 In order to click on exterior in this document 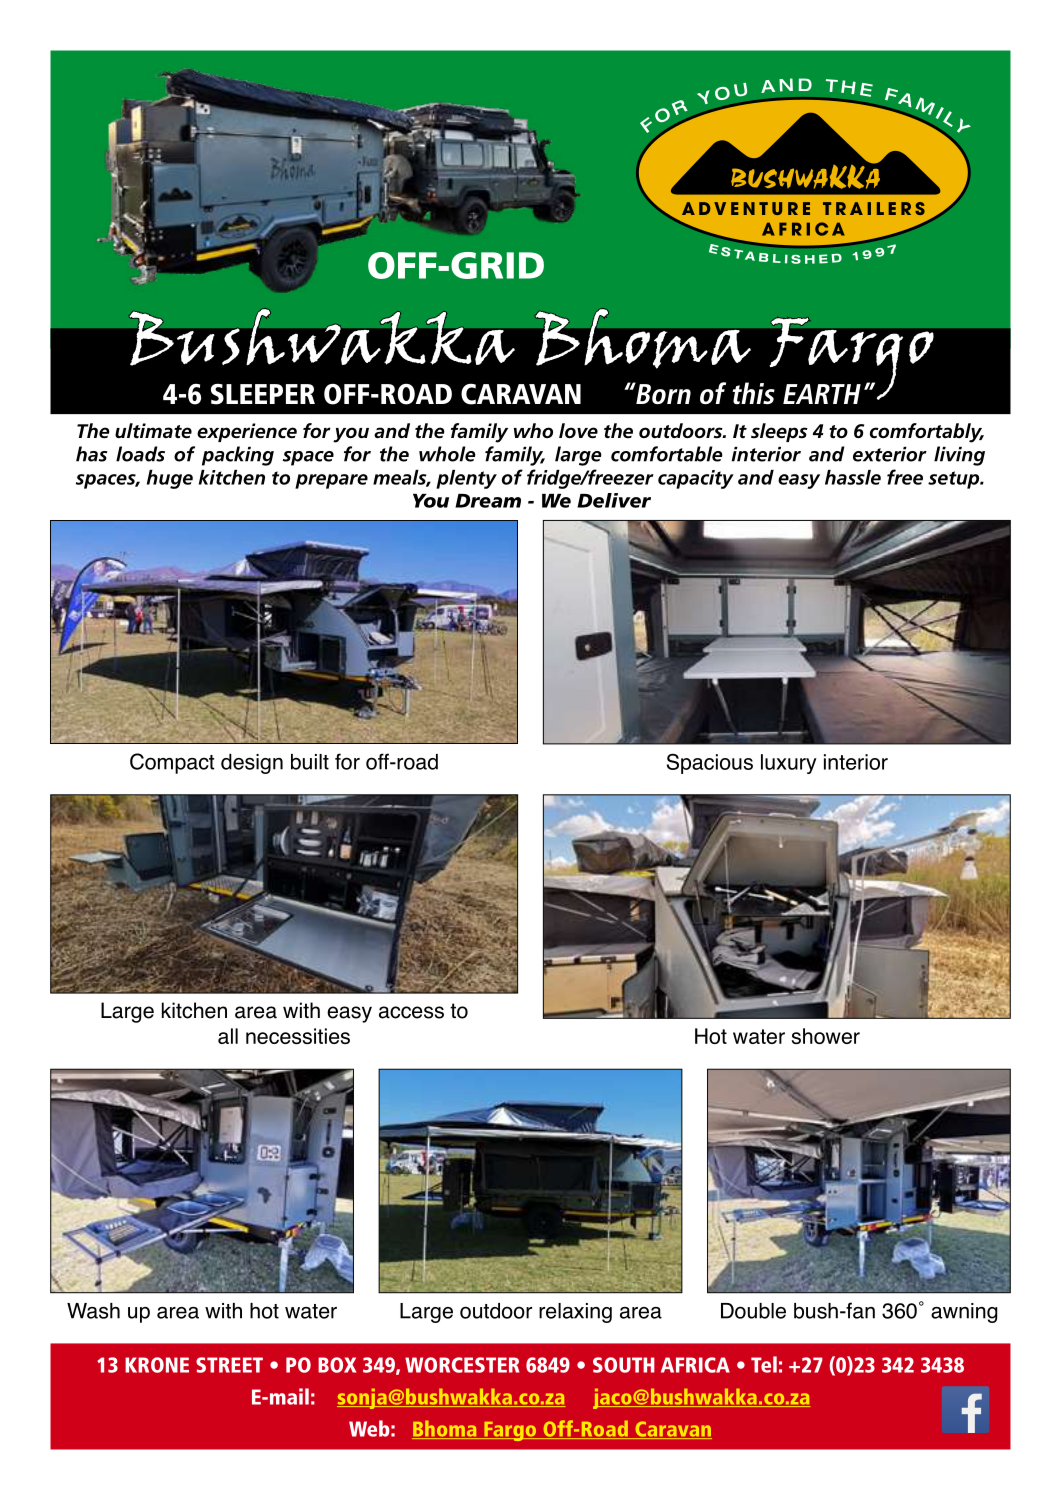, I will do `click(890, 454)`.
